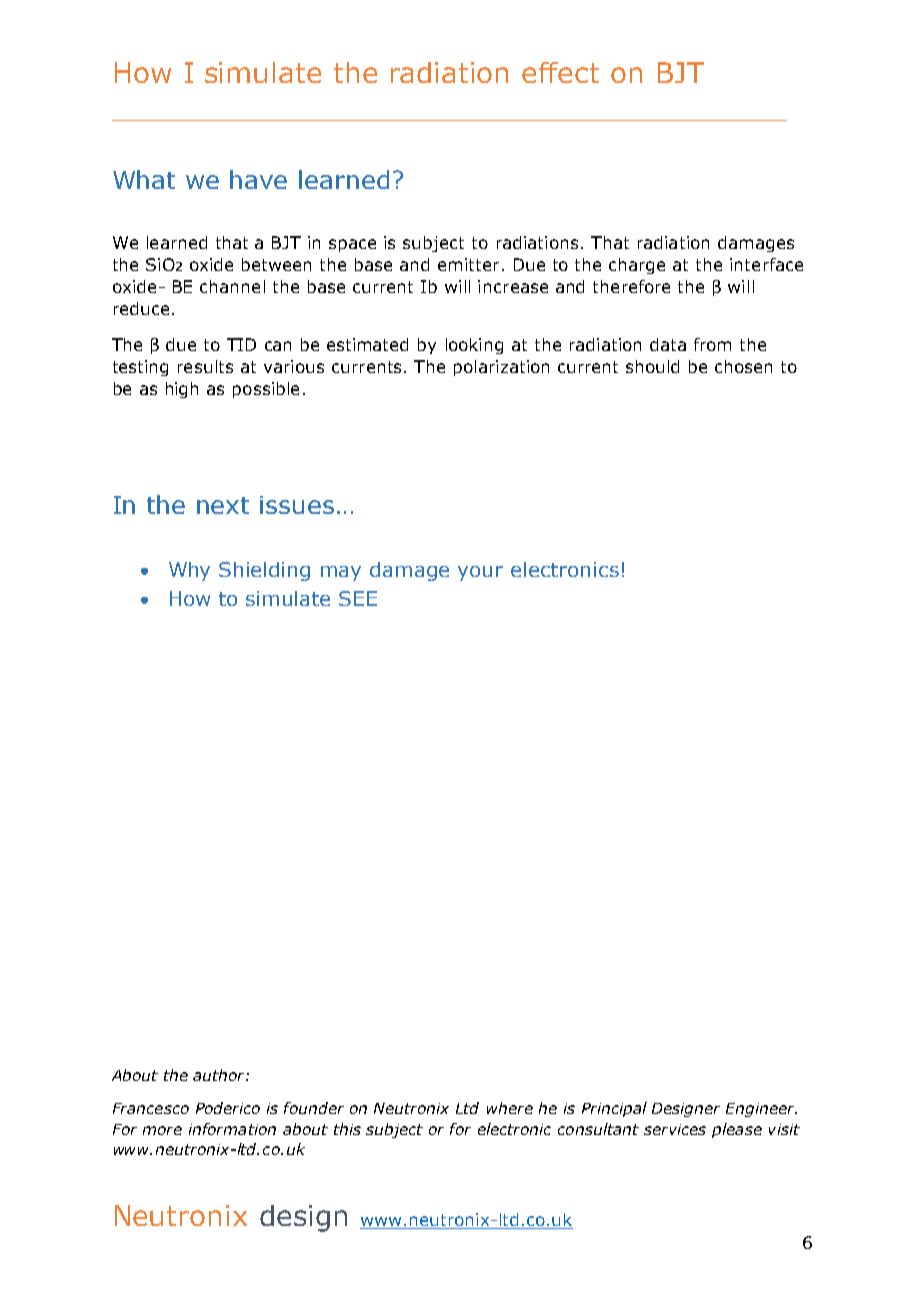 Image resolution: width=924 pixels, height=1308 pixels. Describe the element at coordinates (258, 179) in the screenshot. I see `have` at that location.
